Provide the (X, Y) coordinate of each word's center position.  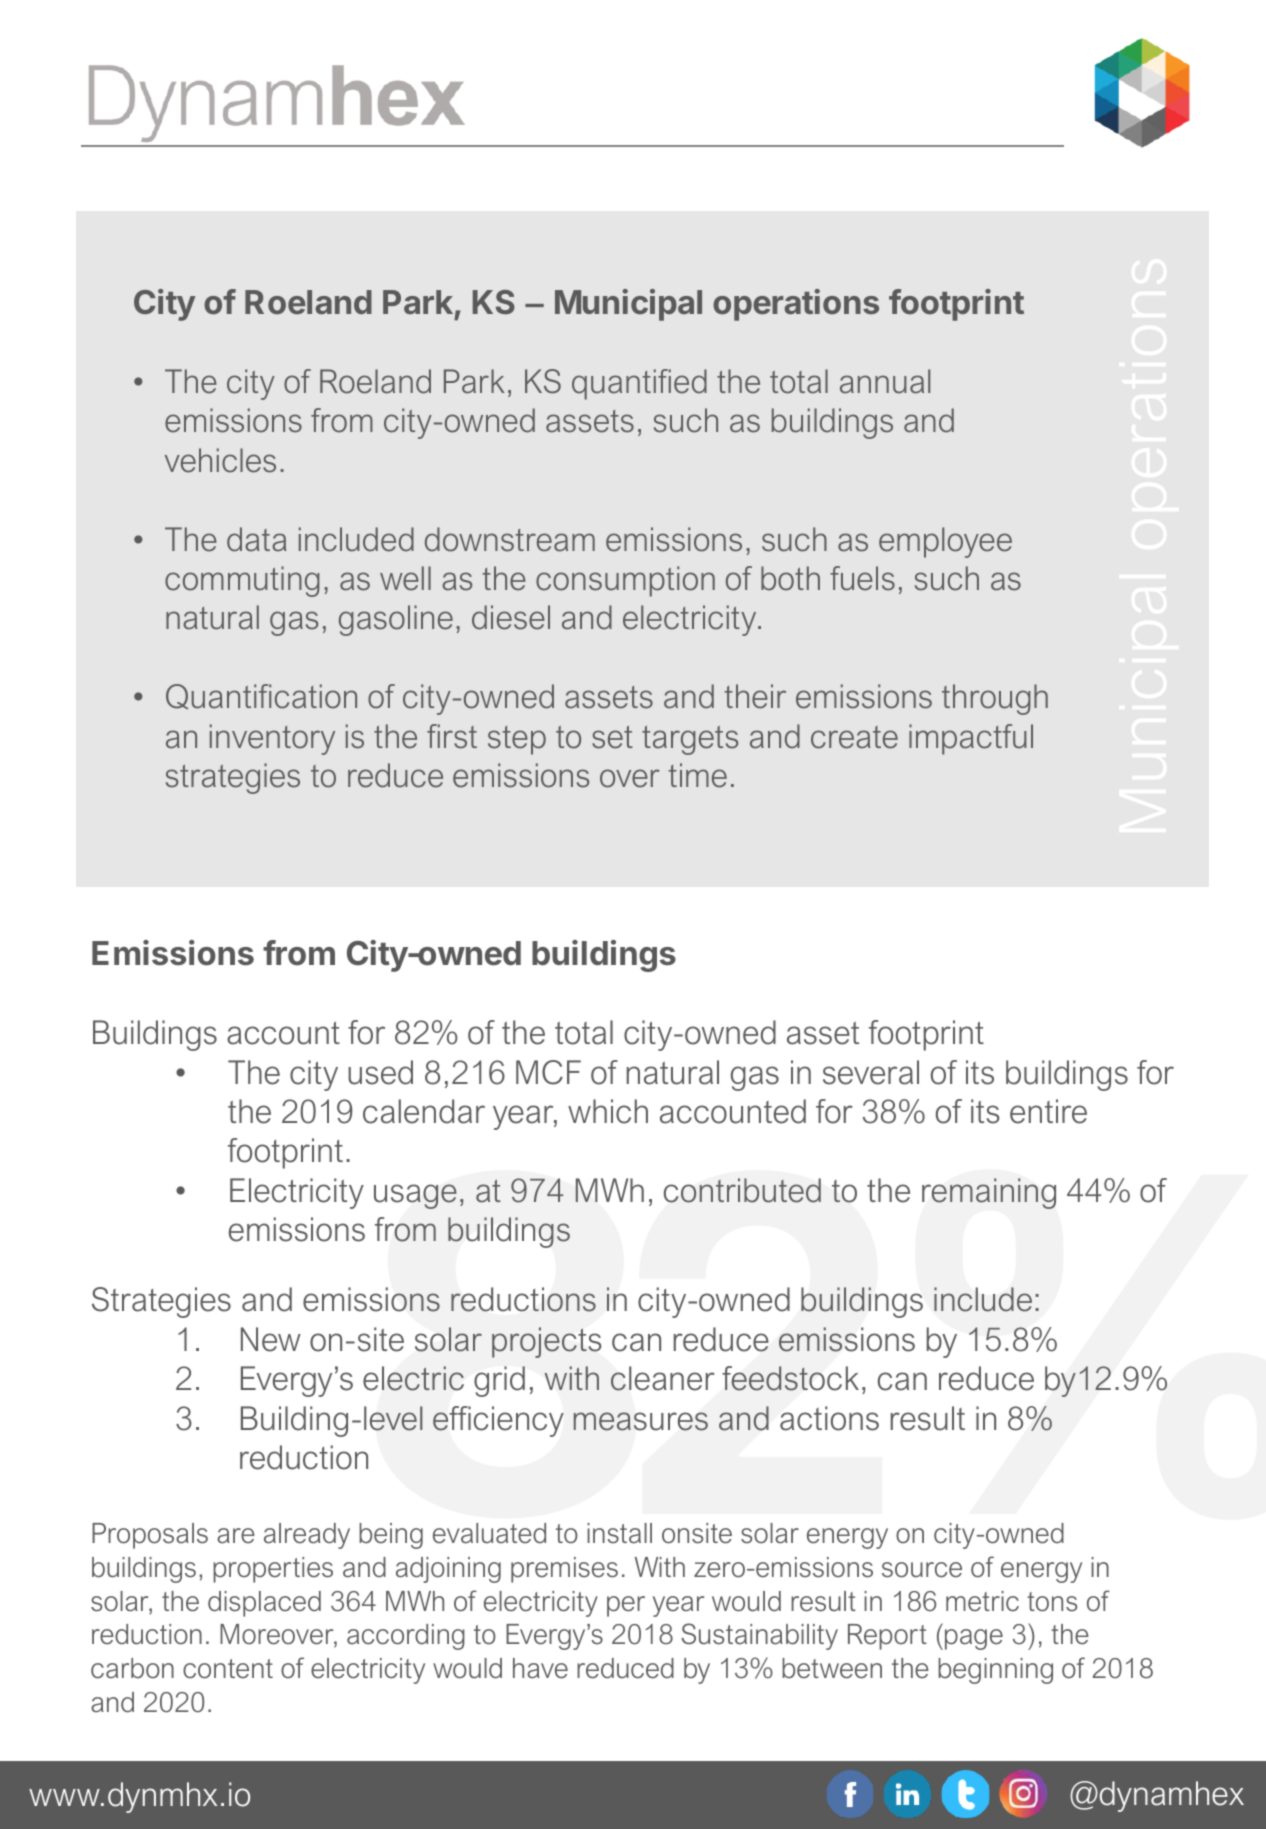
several (871, 1072)
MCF (548, 1072)
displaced (264, 1604)
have (540, 1668)
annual (885, 381)
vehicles (220, 460)
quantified (639, 384)
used (380, 1072)
